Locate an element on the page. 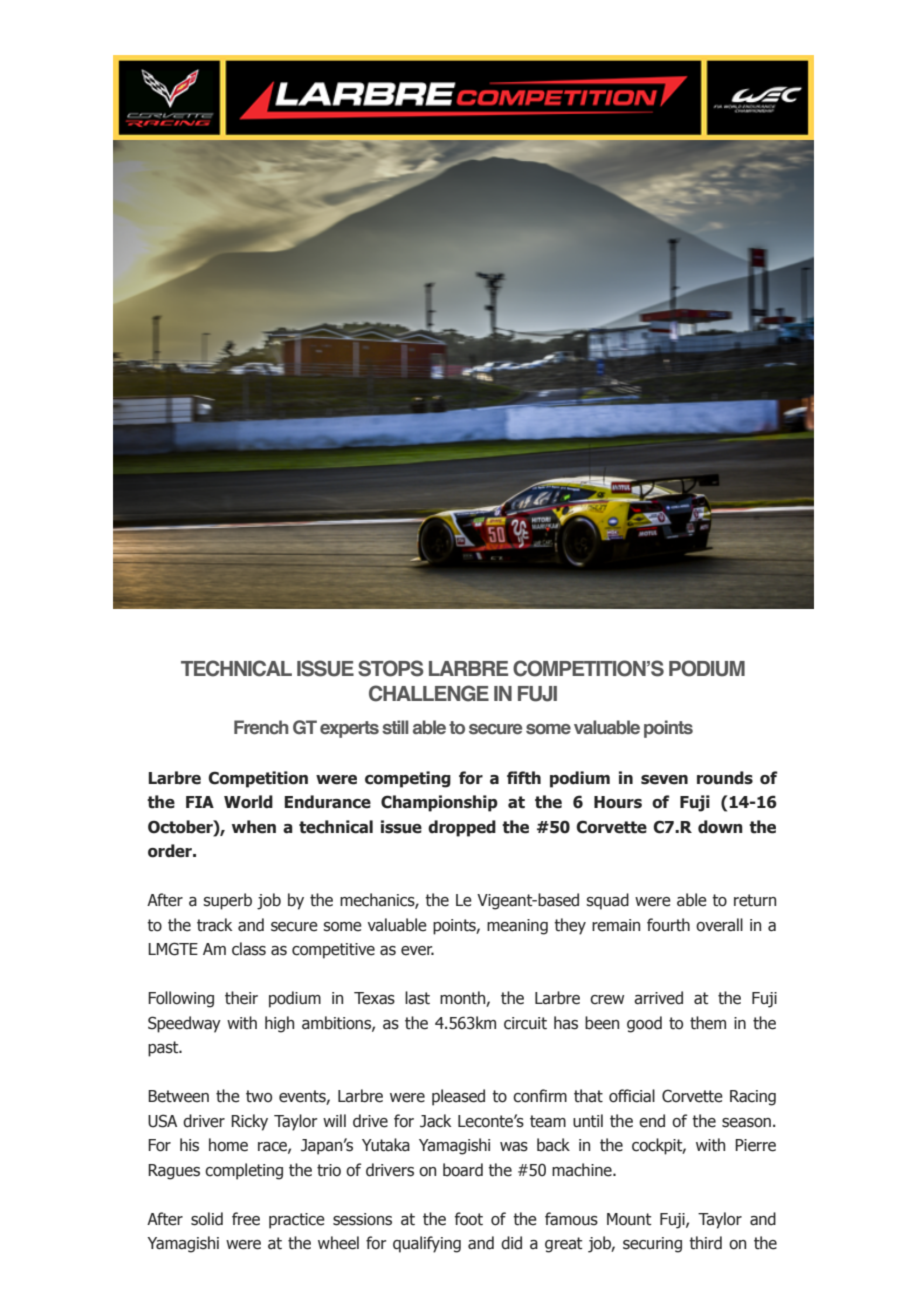  last is located at coordinates (417, 998).
